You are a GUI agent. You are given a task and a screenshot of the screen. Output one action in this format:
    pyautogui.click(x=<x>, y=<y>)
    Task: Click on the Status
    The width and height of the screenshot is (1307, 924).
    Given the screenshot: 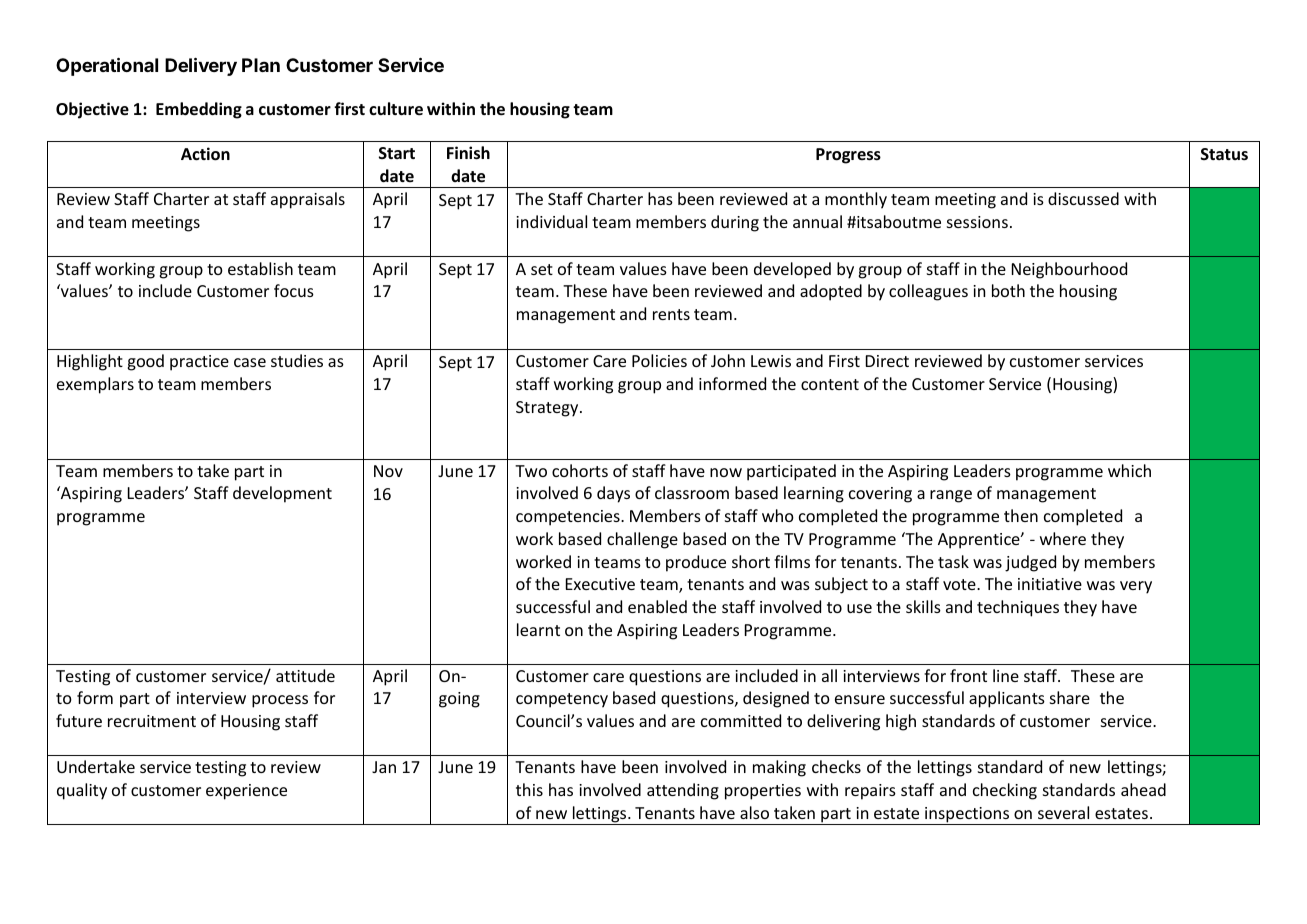 What is the action you would take?
    pyautogui.click(x=1224, y=154)
